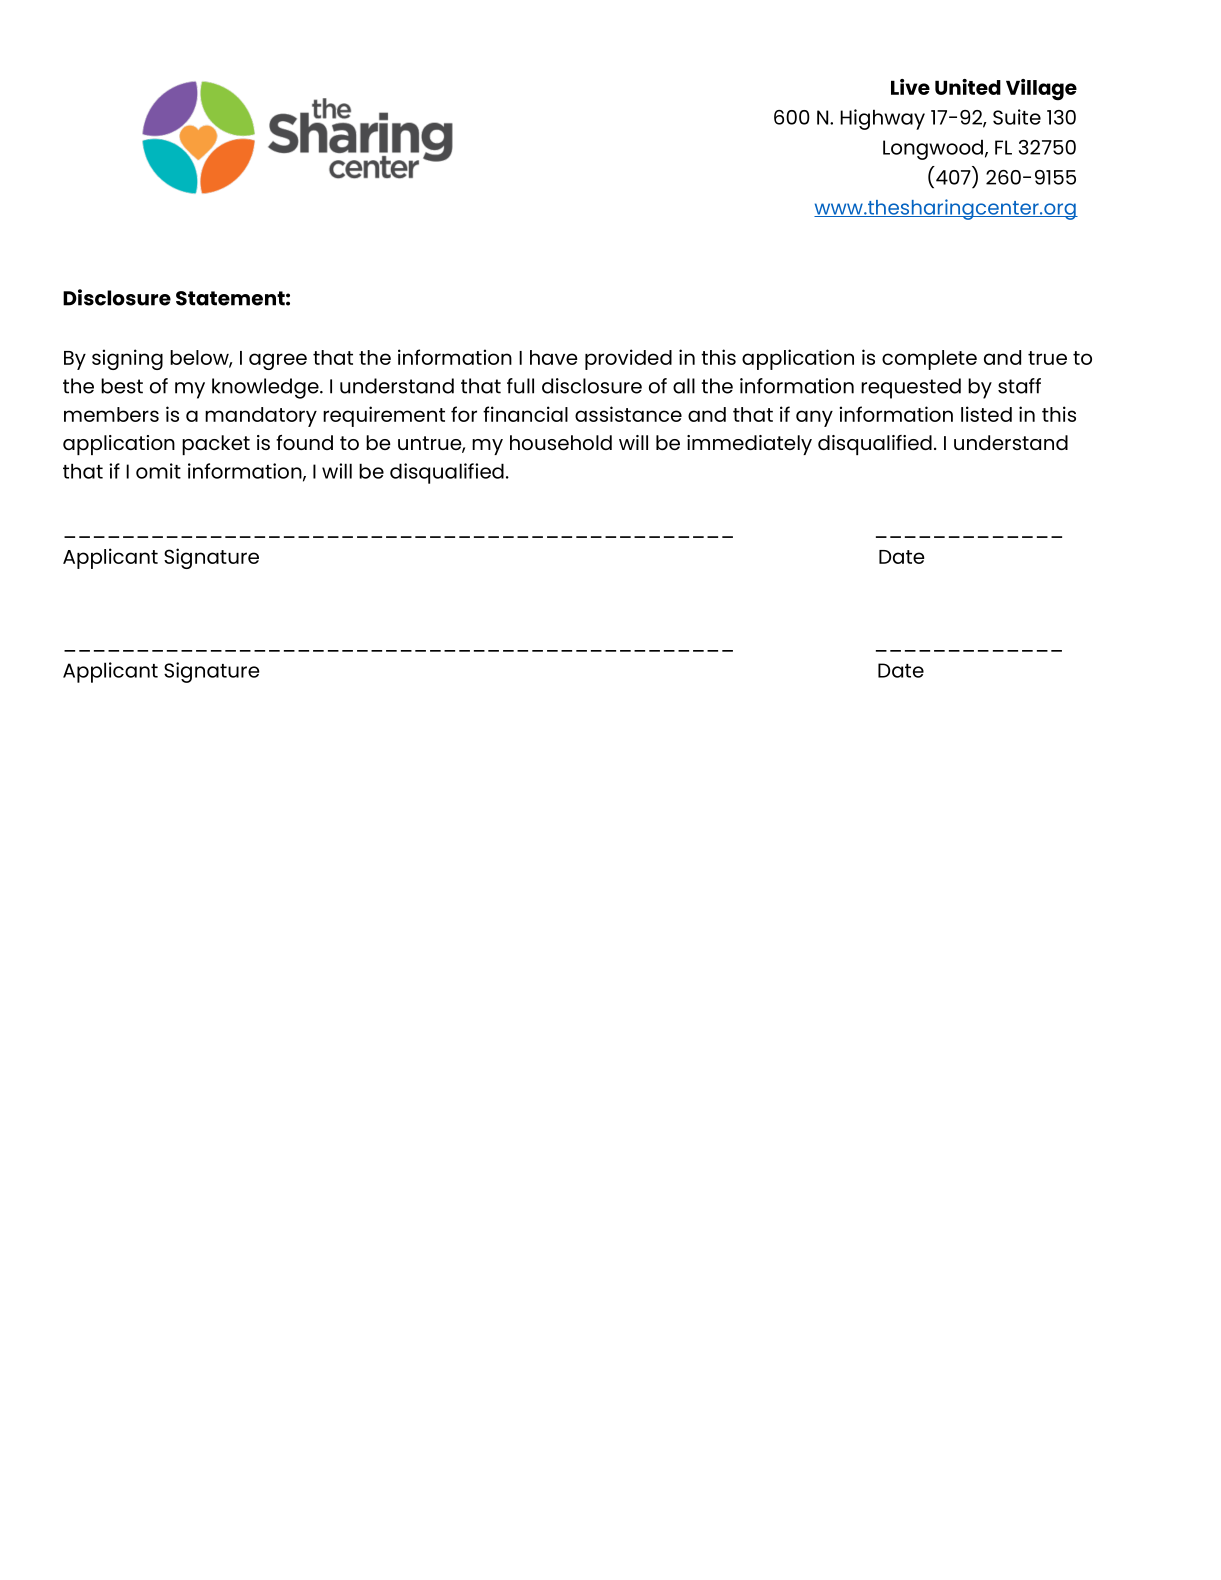 The width and height of the document is (1221, 1580). What do you see at coordinates (1041, 90) in the document?
I see `Village` at bounding box center [1041, 90].
